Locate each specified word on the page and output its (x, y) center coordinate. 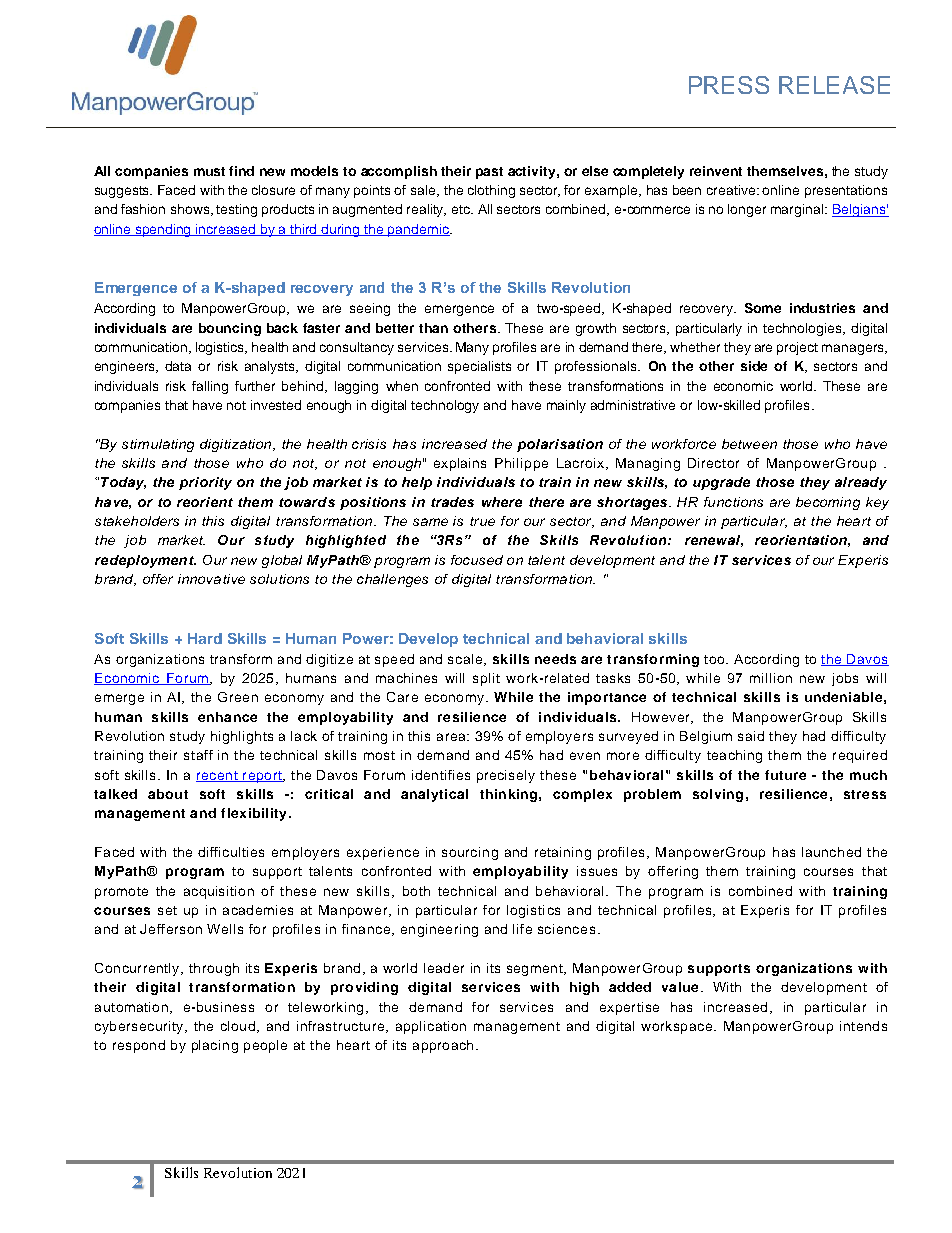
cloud (238, 1026)
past (489, 173)
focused (477, 560)
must (209, 171)
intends (863, 1026)
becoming (828, 503)
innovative (211, 579)
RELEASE (834, 85)
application (431, 1027)
